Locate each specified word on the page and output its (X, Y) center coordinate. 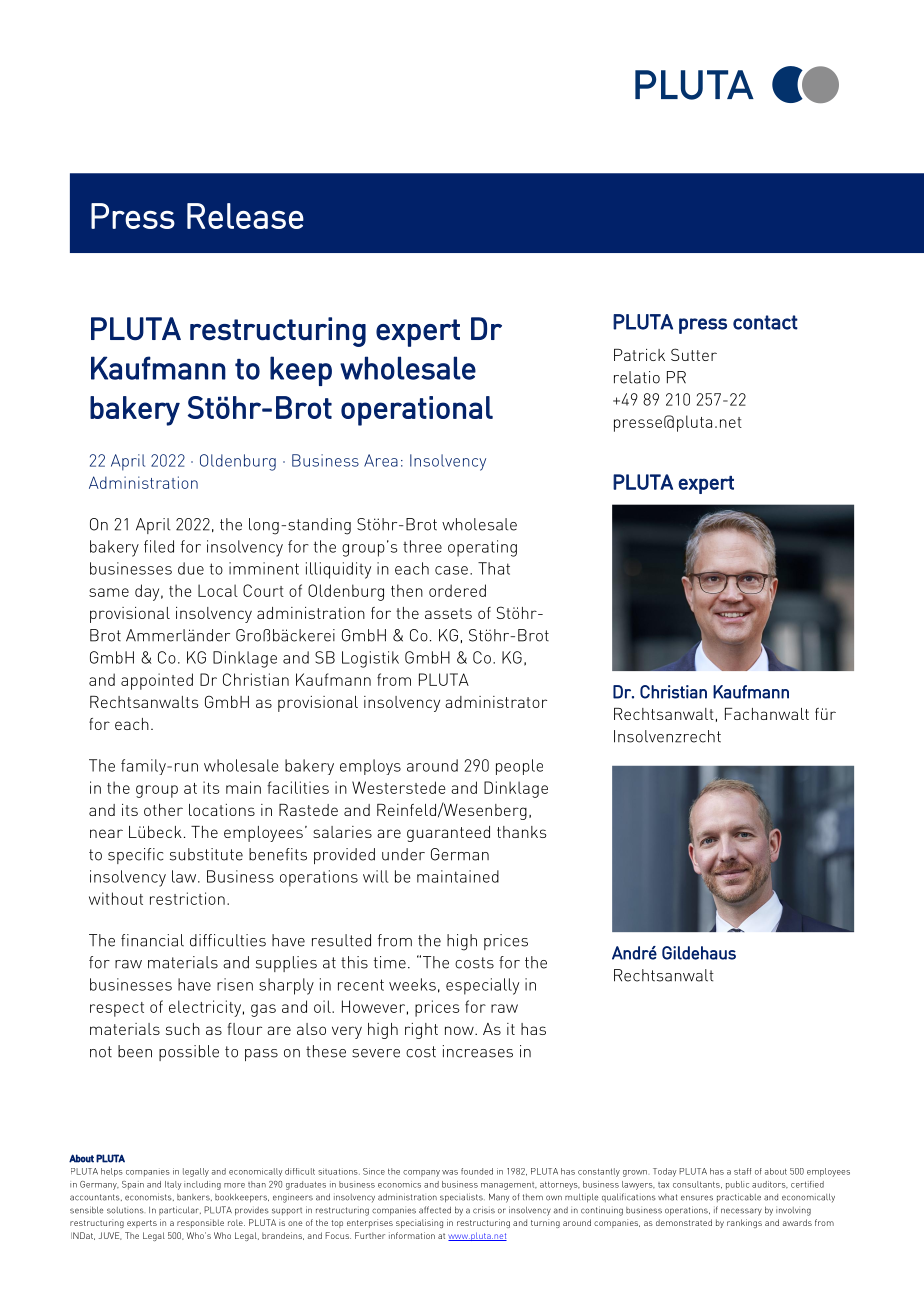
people (519, 767)
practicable (739, 1197)
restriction (187, 898)
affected (435, 1210)
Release (245, 216)
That (494, 568)
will (375, 876)
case (451, 570)
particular (180, 1210)
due (191, 568)
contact (765, 322)
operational (417, 411)
